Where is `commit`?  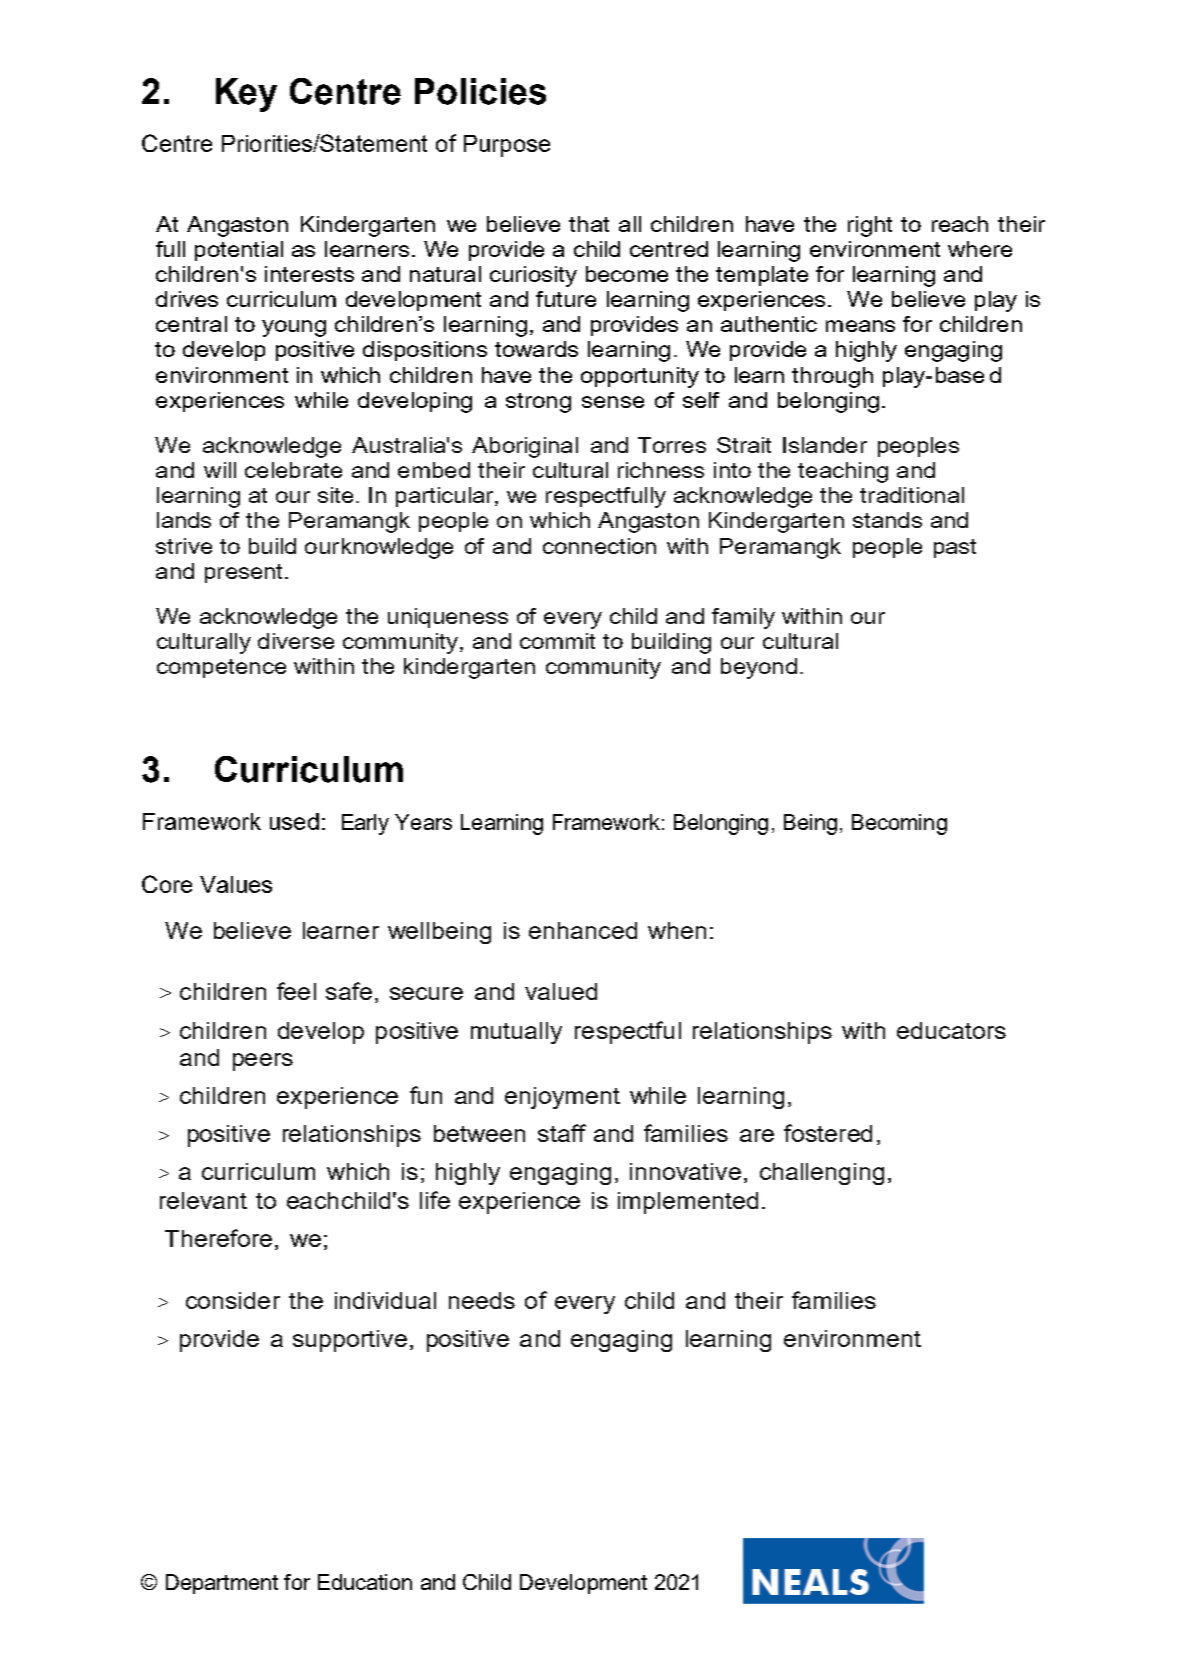 commit is located at coordinates (557, 641).
